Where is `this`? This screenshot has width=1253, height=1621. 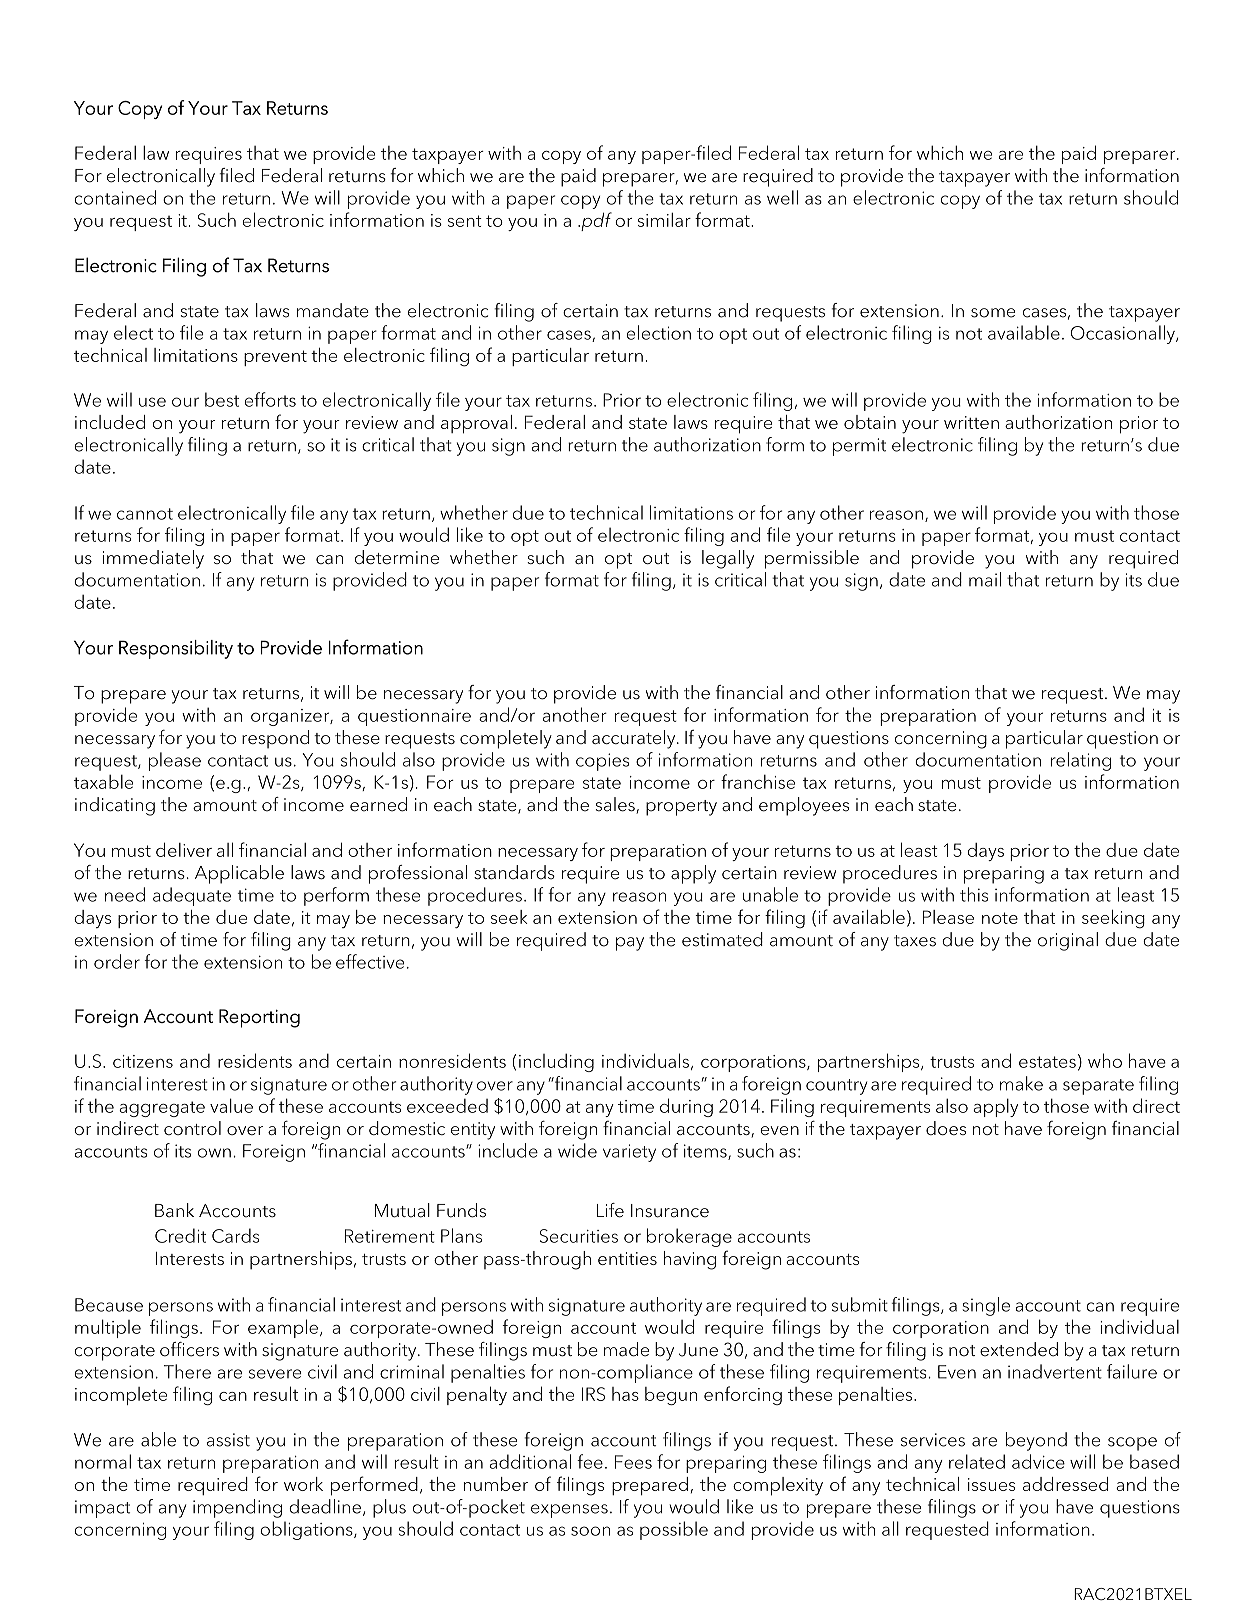
this is located at coordinates (974, 894).
